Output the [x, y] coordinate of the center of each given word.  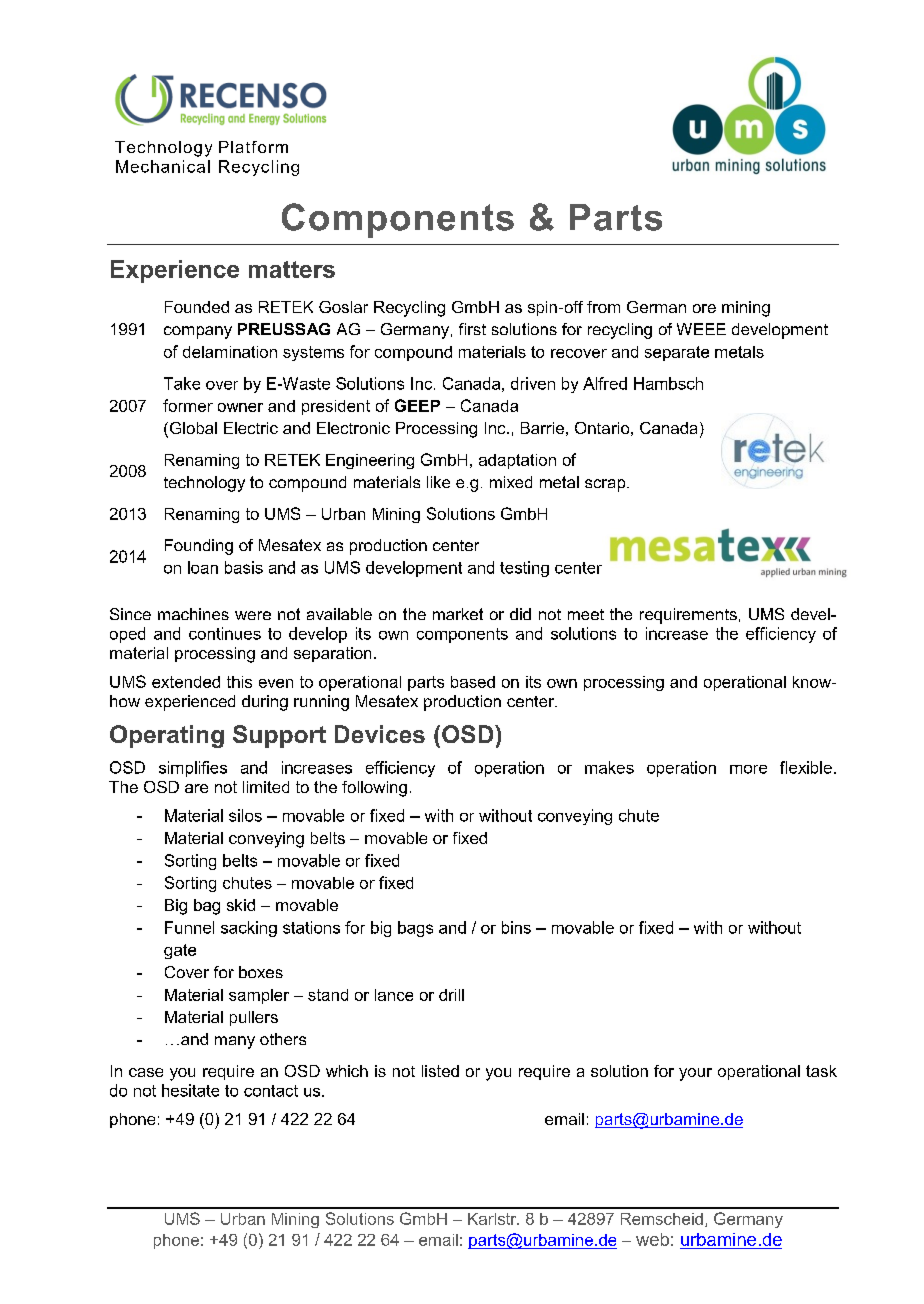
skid [241, 905]
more [748, 769]
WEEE [701, 329]
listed [440, 1071]
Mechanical [163, 166]
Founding [199, 547]
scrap [606, 485]
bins [516, 927]
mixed [511, 482]
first [472, 329]
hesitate [190, 1090]
